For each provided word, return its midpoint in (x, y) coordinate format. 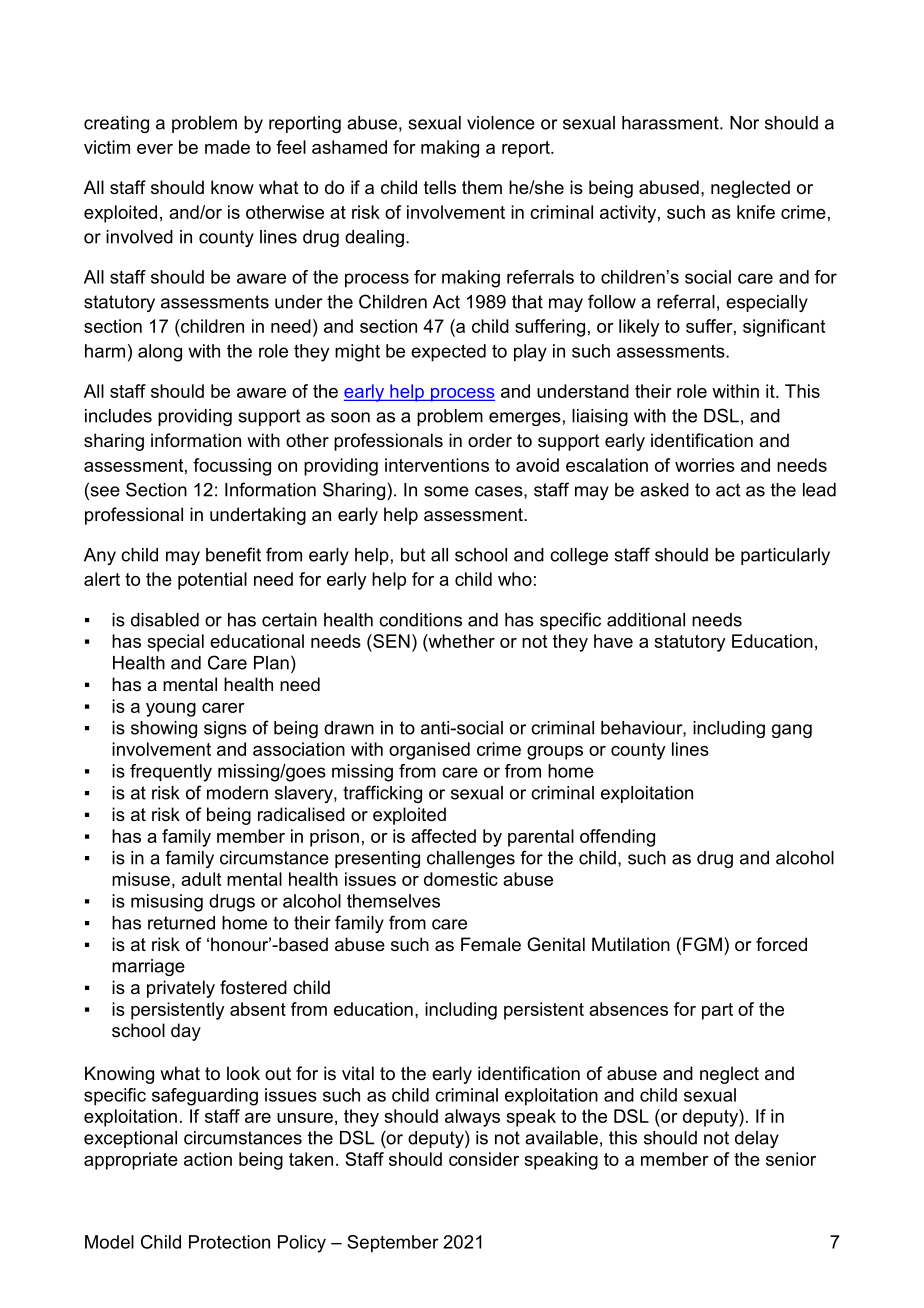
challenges (471, 859)
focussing (232, 467)
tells (440, 187)
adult (201, 879)
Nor (744, 123)
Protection (229, 1242)
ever (155, 149)
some (446, 491)
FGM (702, 944)
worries (705, 465)
